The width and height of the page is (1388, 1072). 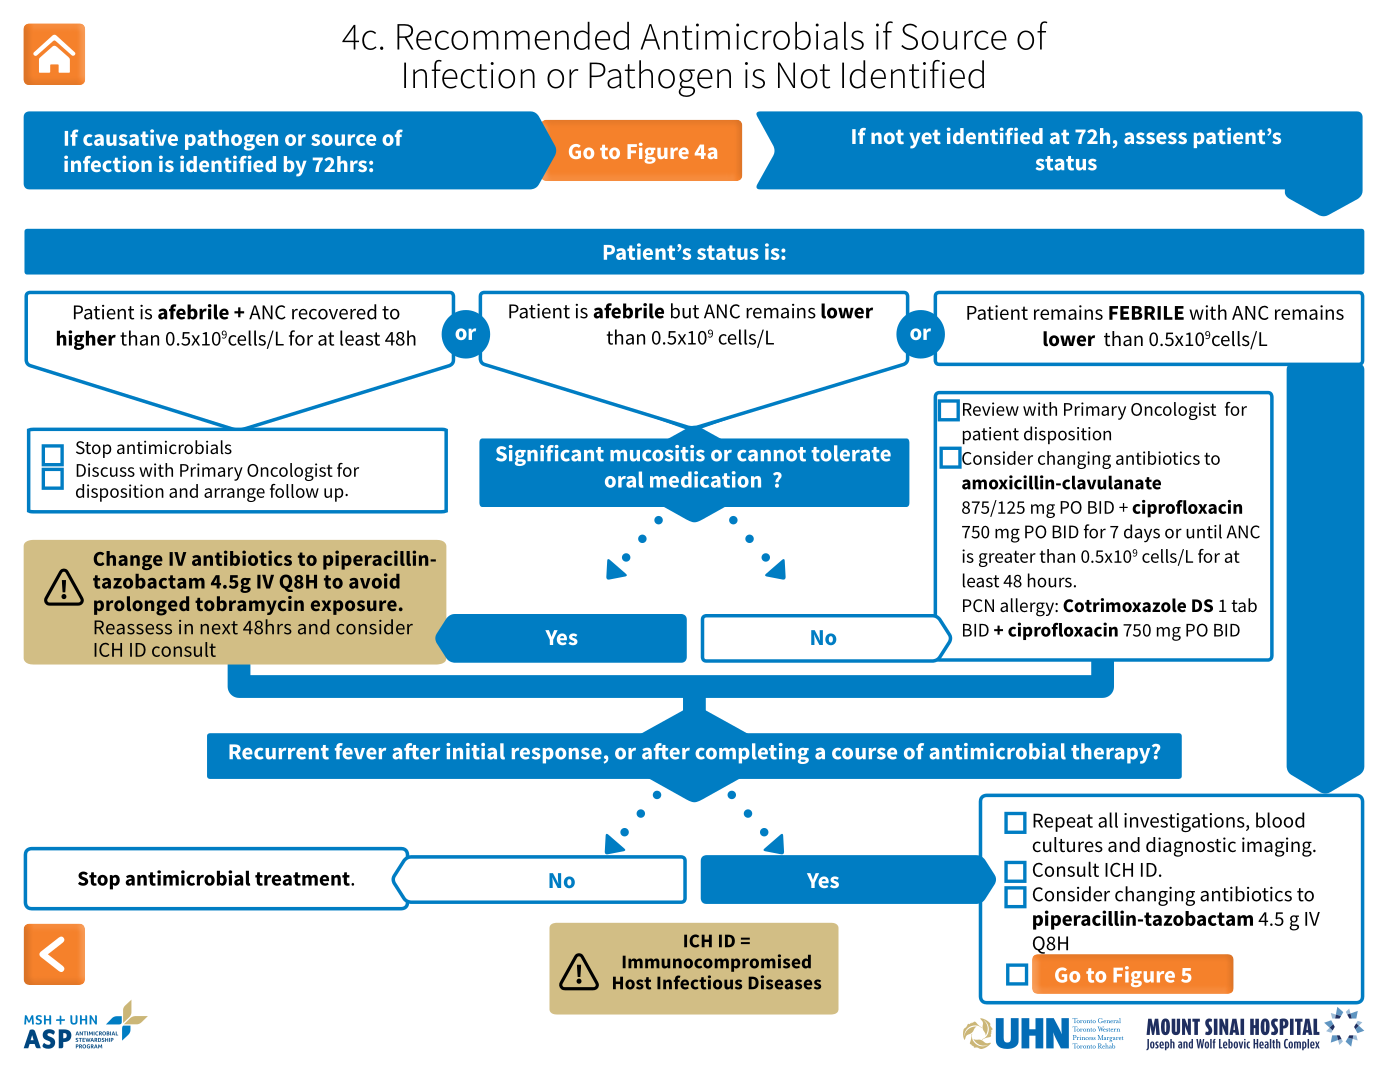 I want to click on Recommended, so click(x=513, y=35).
